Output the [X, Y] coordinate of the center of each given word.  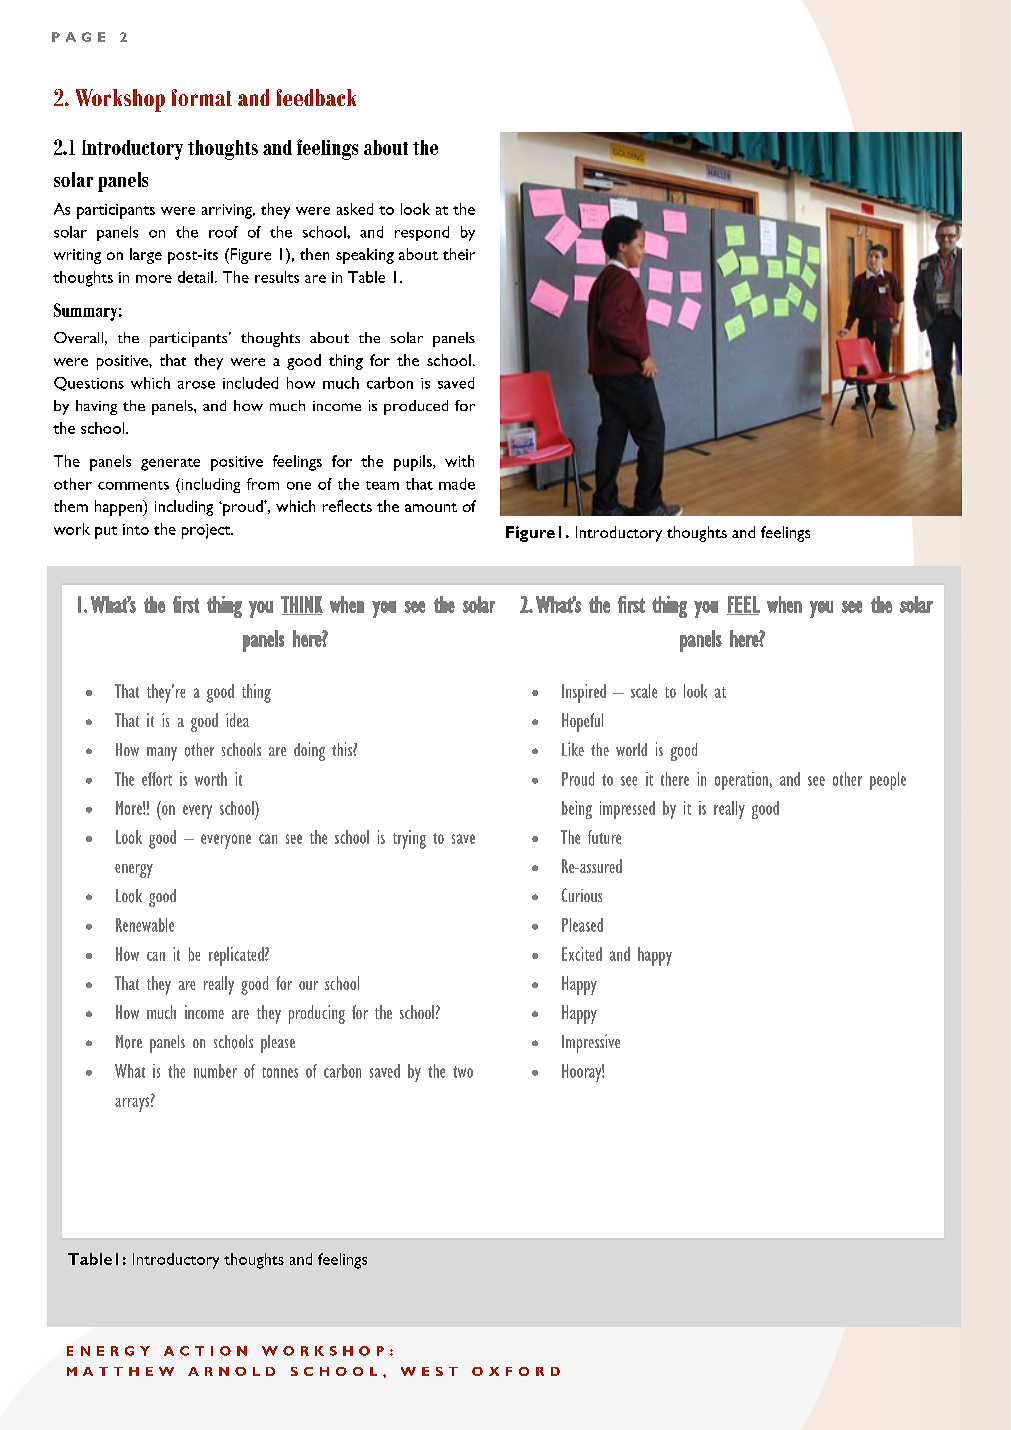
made [457, 484]
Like [573, 749]
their [459, 254]
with [459, 461]
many [162, 754]
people [888, 781]
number [215, 1071]
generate [170, 464]
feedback [316, 97]
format [202, 97]
